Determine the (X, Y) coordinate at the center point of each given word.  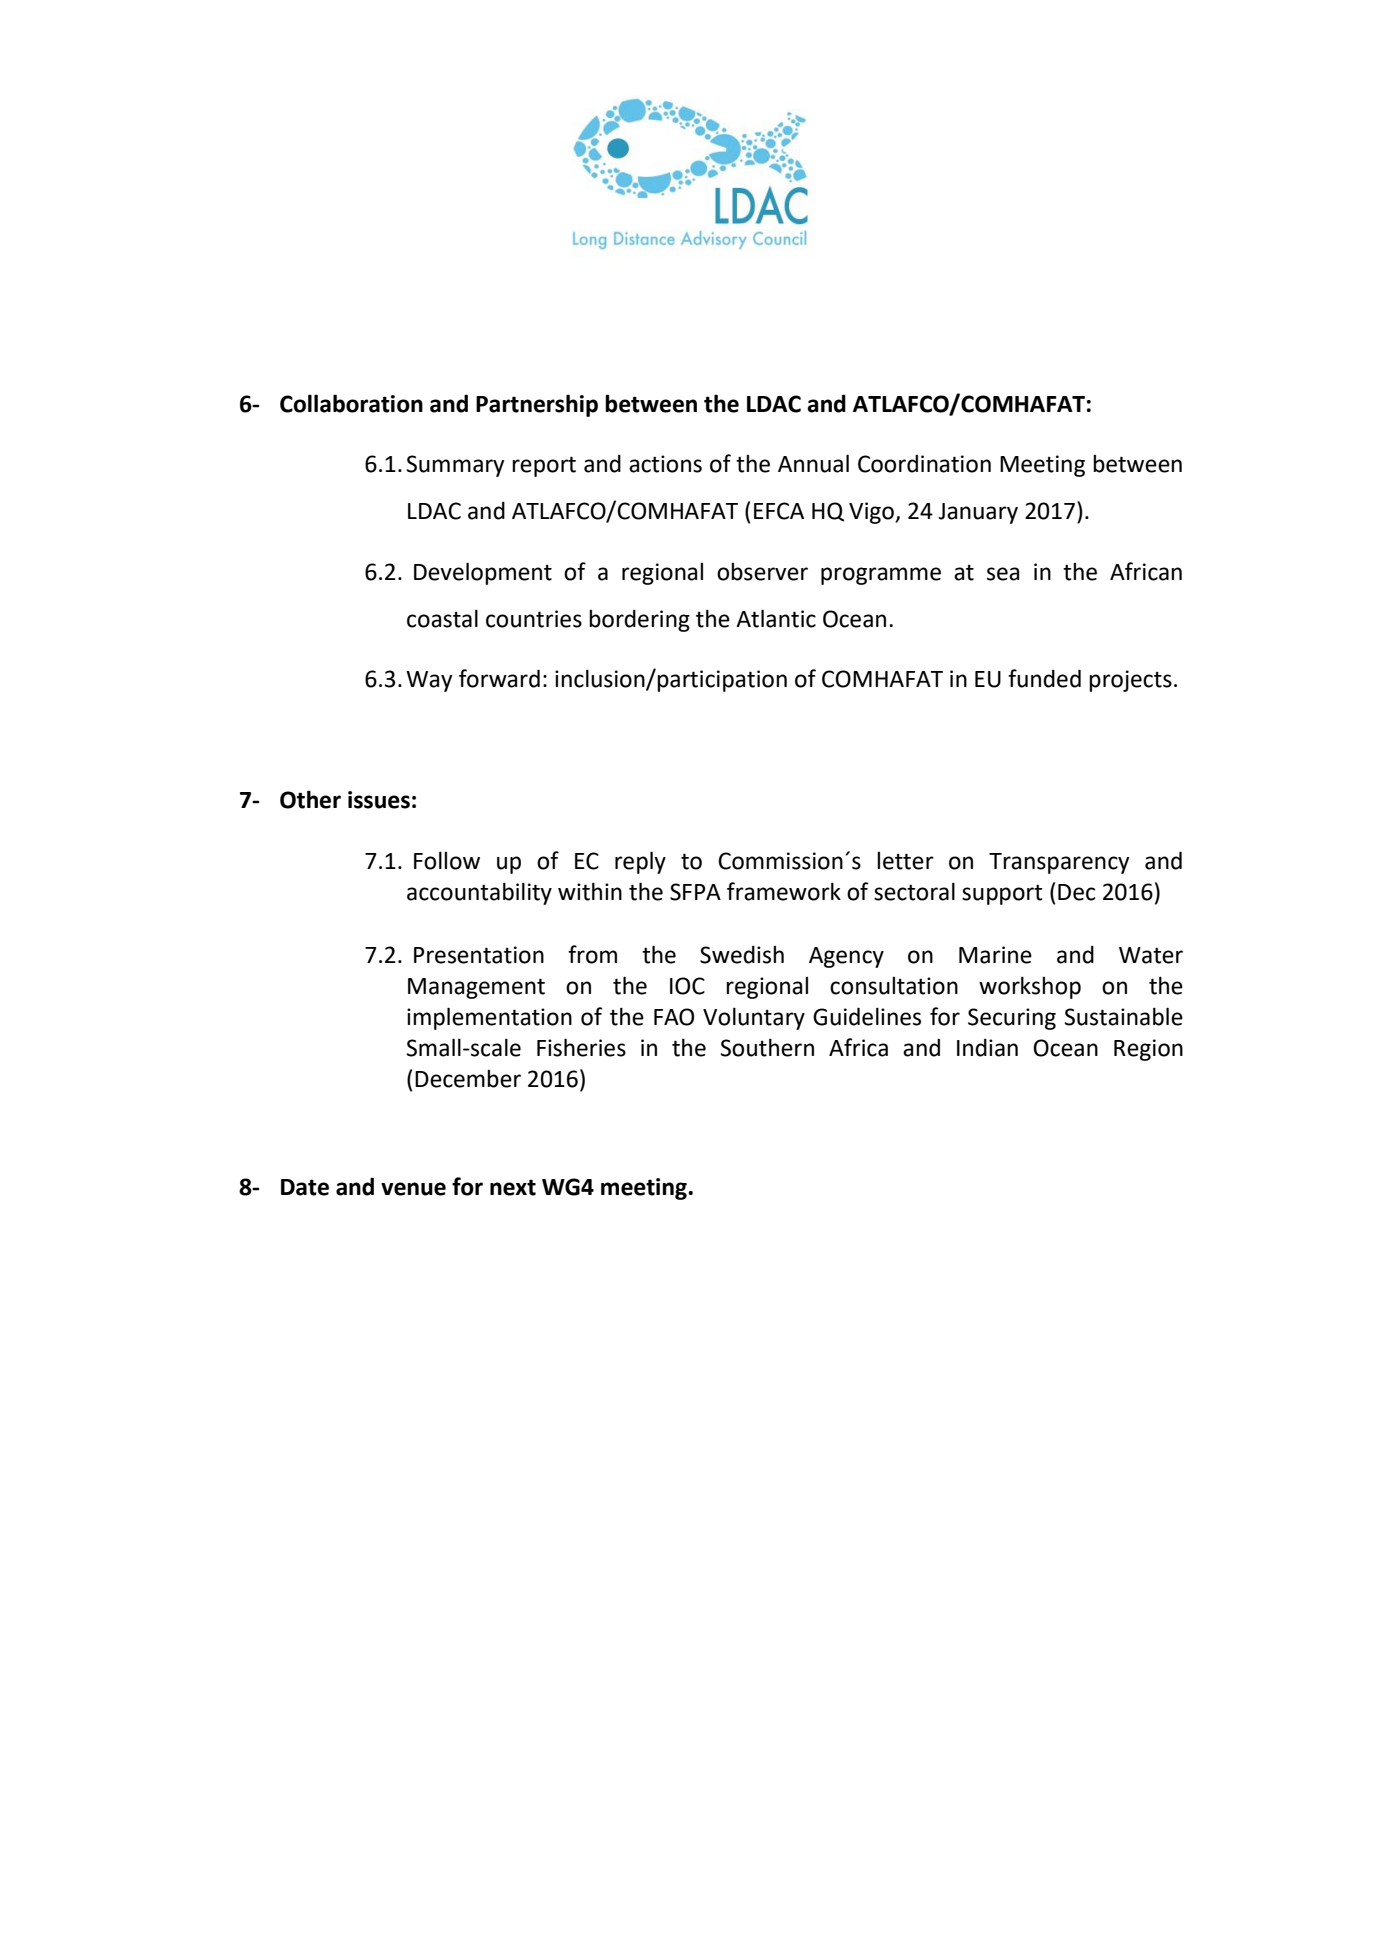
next (513, 1187)
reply (640, 862)
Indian (987, 1048)
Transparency (1059, 863)
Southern (767, 1047)
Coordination (924, 464)
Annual (813, 463)
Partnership (537, 405)
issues (379, 800)
